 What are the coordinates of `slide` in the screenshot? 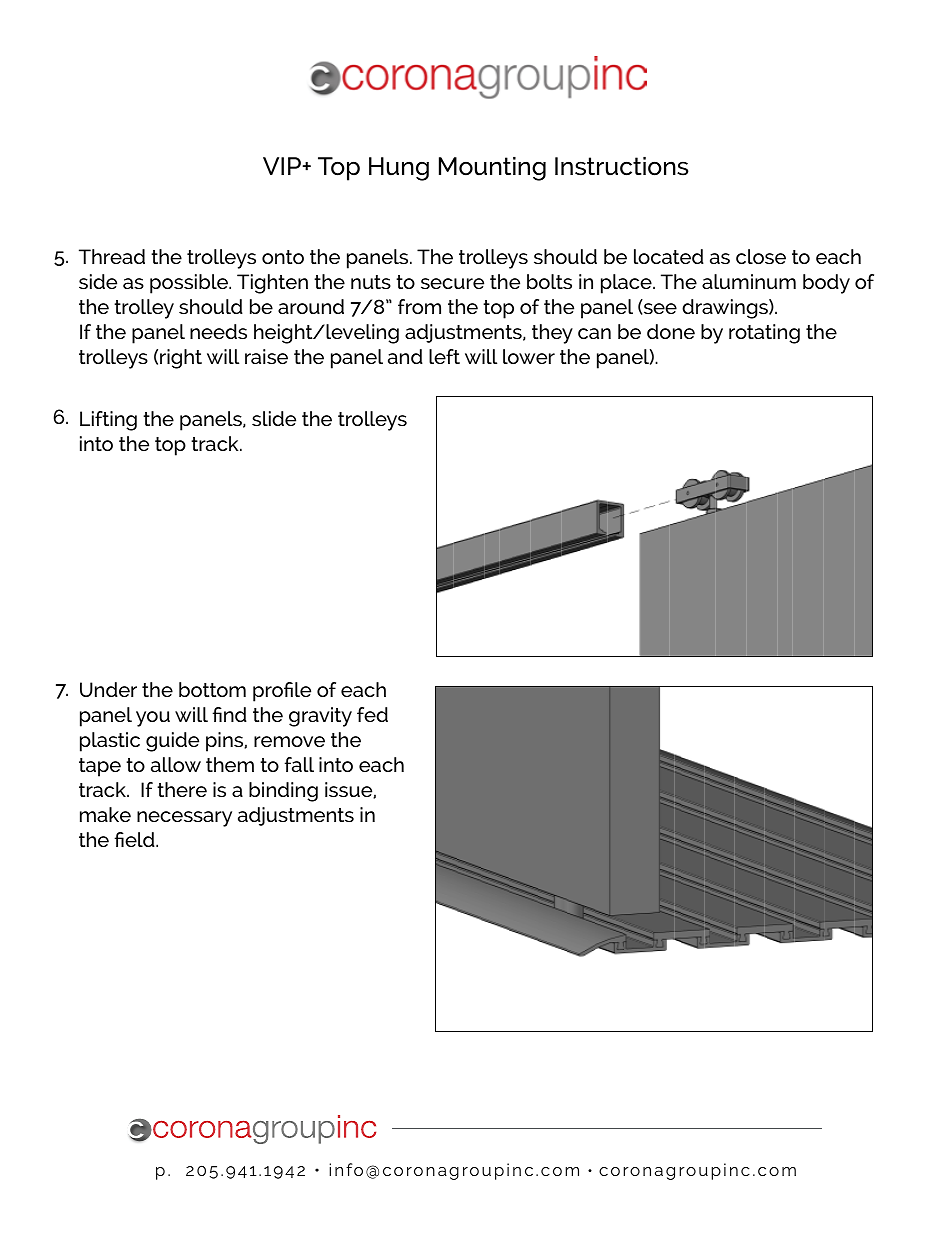 It's located at (274, 418).
